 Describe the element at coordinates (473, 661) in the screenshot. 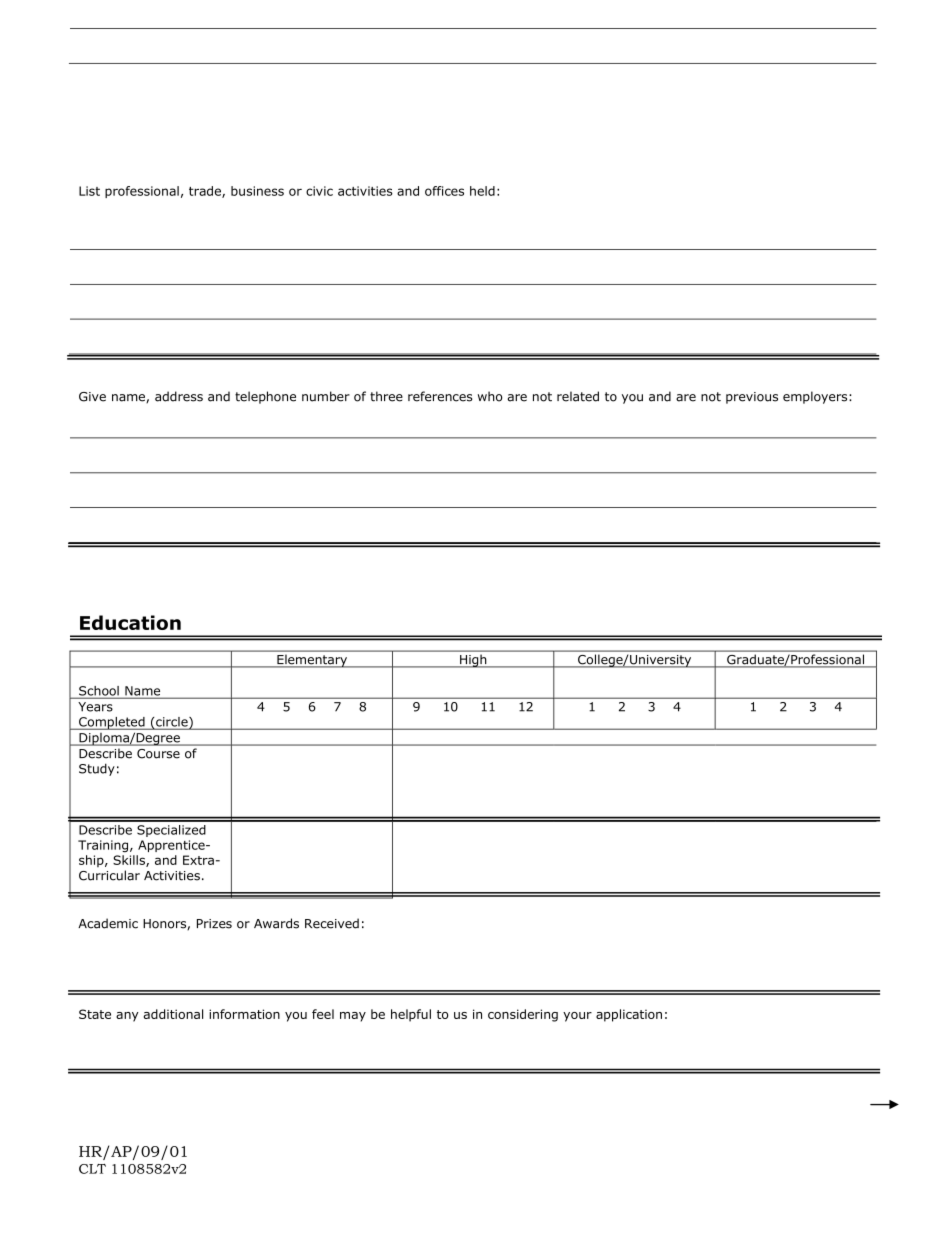

I see `High` at that location.
